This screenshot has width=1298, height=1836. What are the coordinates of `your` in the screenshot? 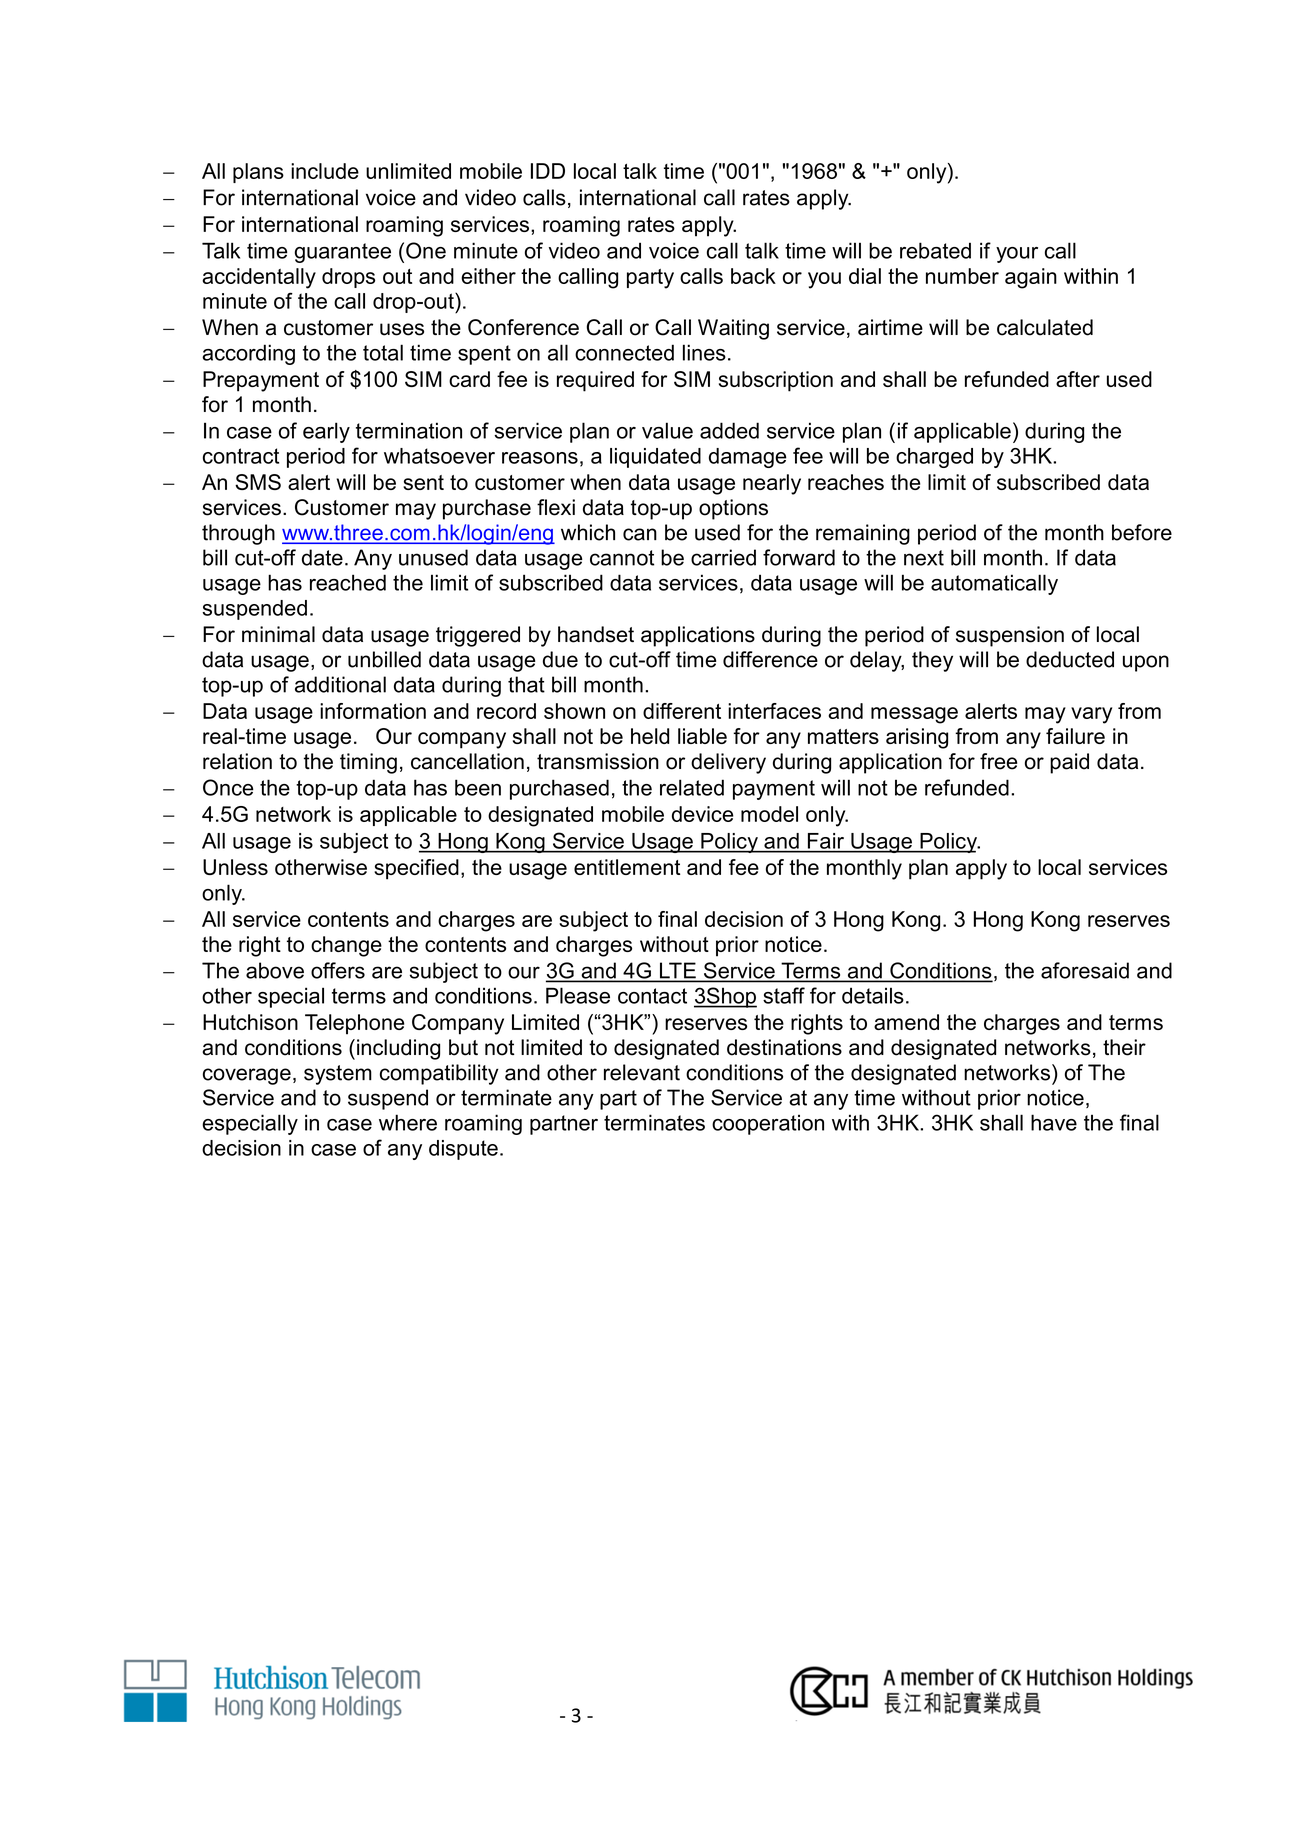 It's located at (1017, 255).
